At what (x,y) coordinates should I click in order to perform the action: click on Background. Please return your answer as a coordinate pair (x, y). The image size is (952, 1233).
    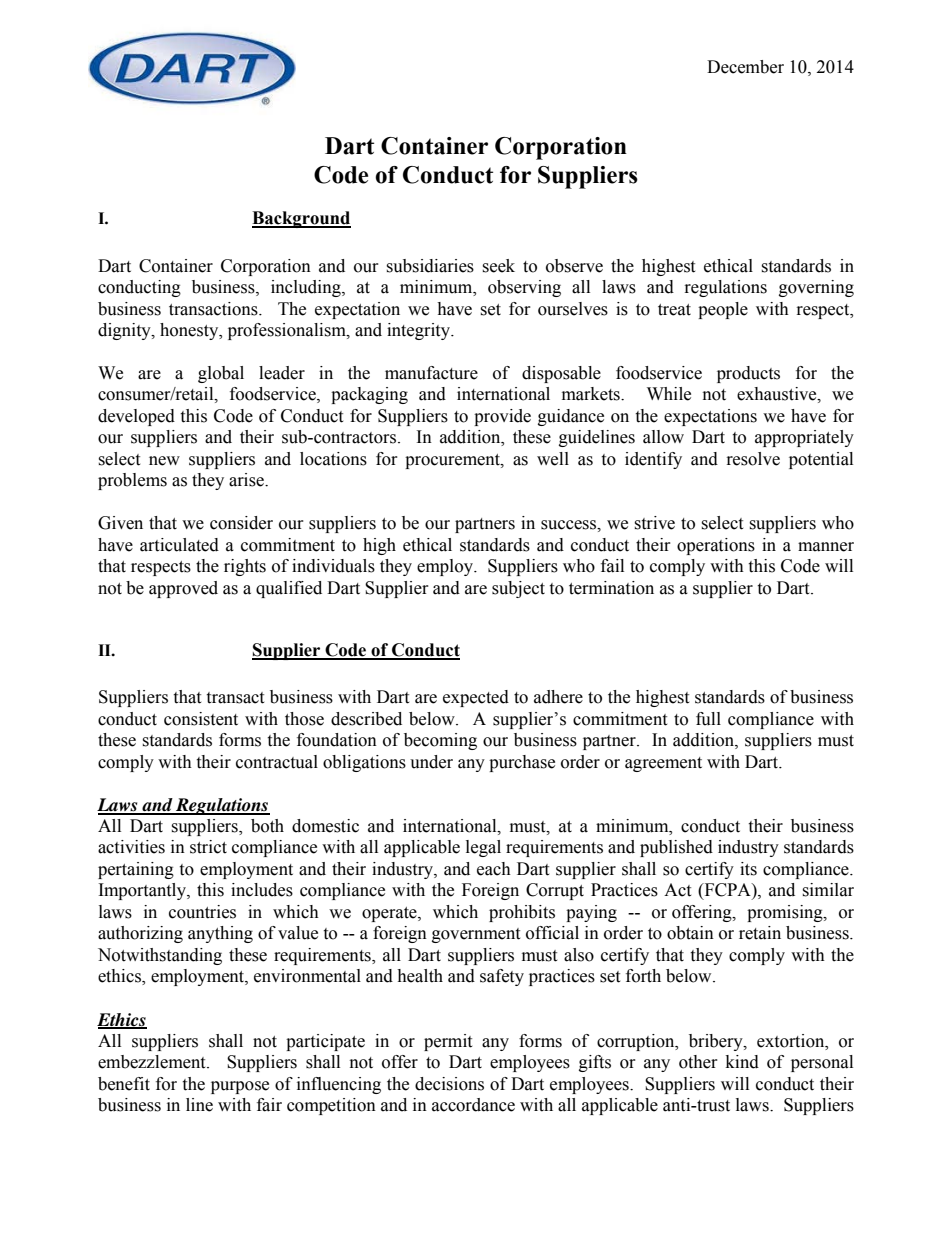
    Looking at the image, I should click on (301, 219).
